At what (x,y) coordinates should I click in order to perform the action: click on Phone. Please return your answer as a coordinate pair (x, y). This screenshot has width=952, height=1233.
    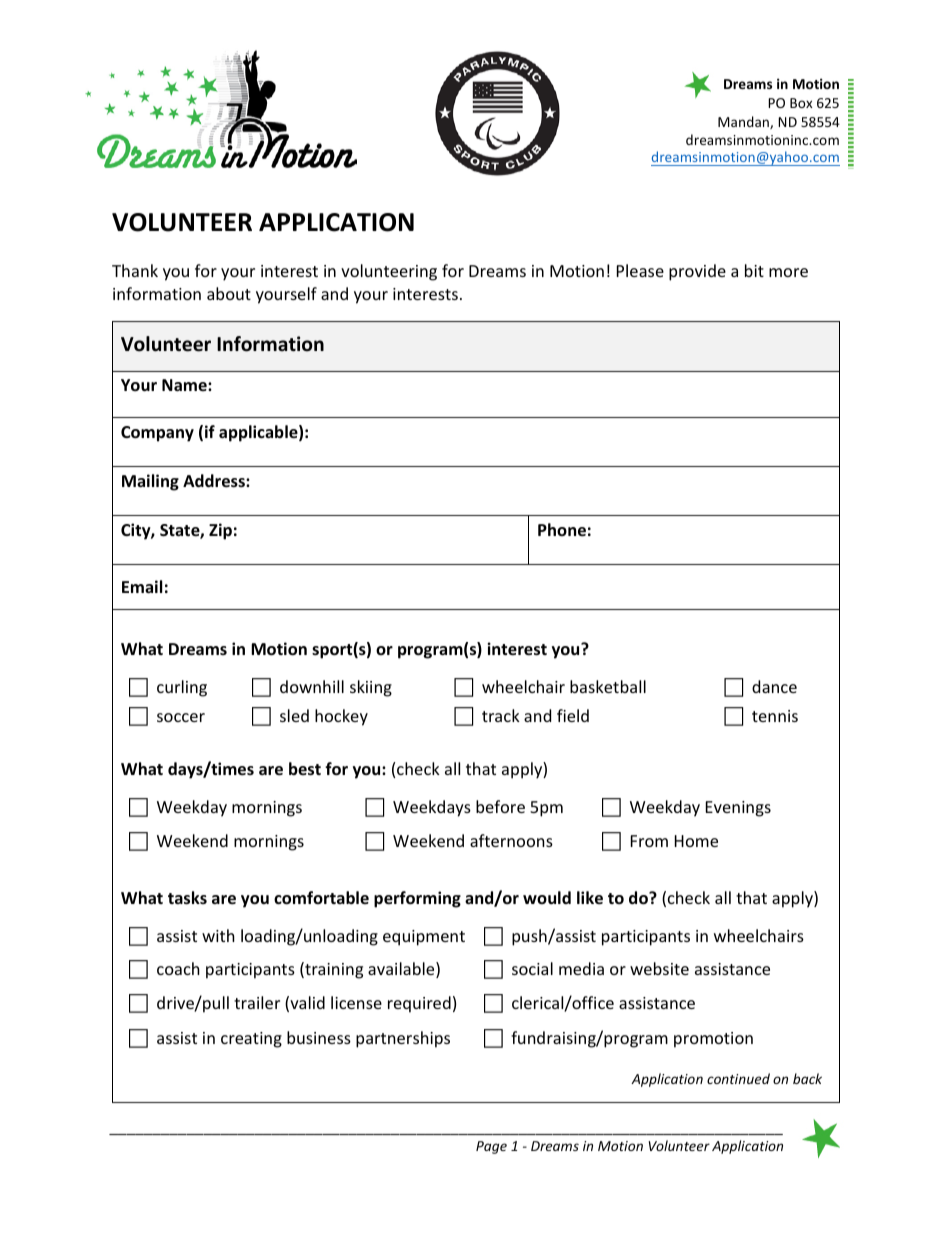
    Looking at the image, I should click on (562, 530).
